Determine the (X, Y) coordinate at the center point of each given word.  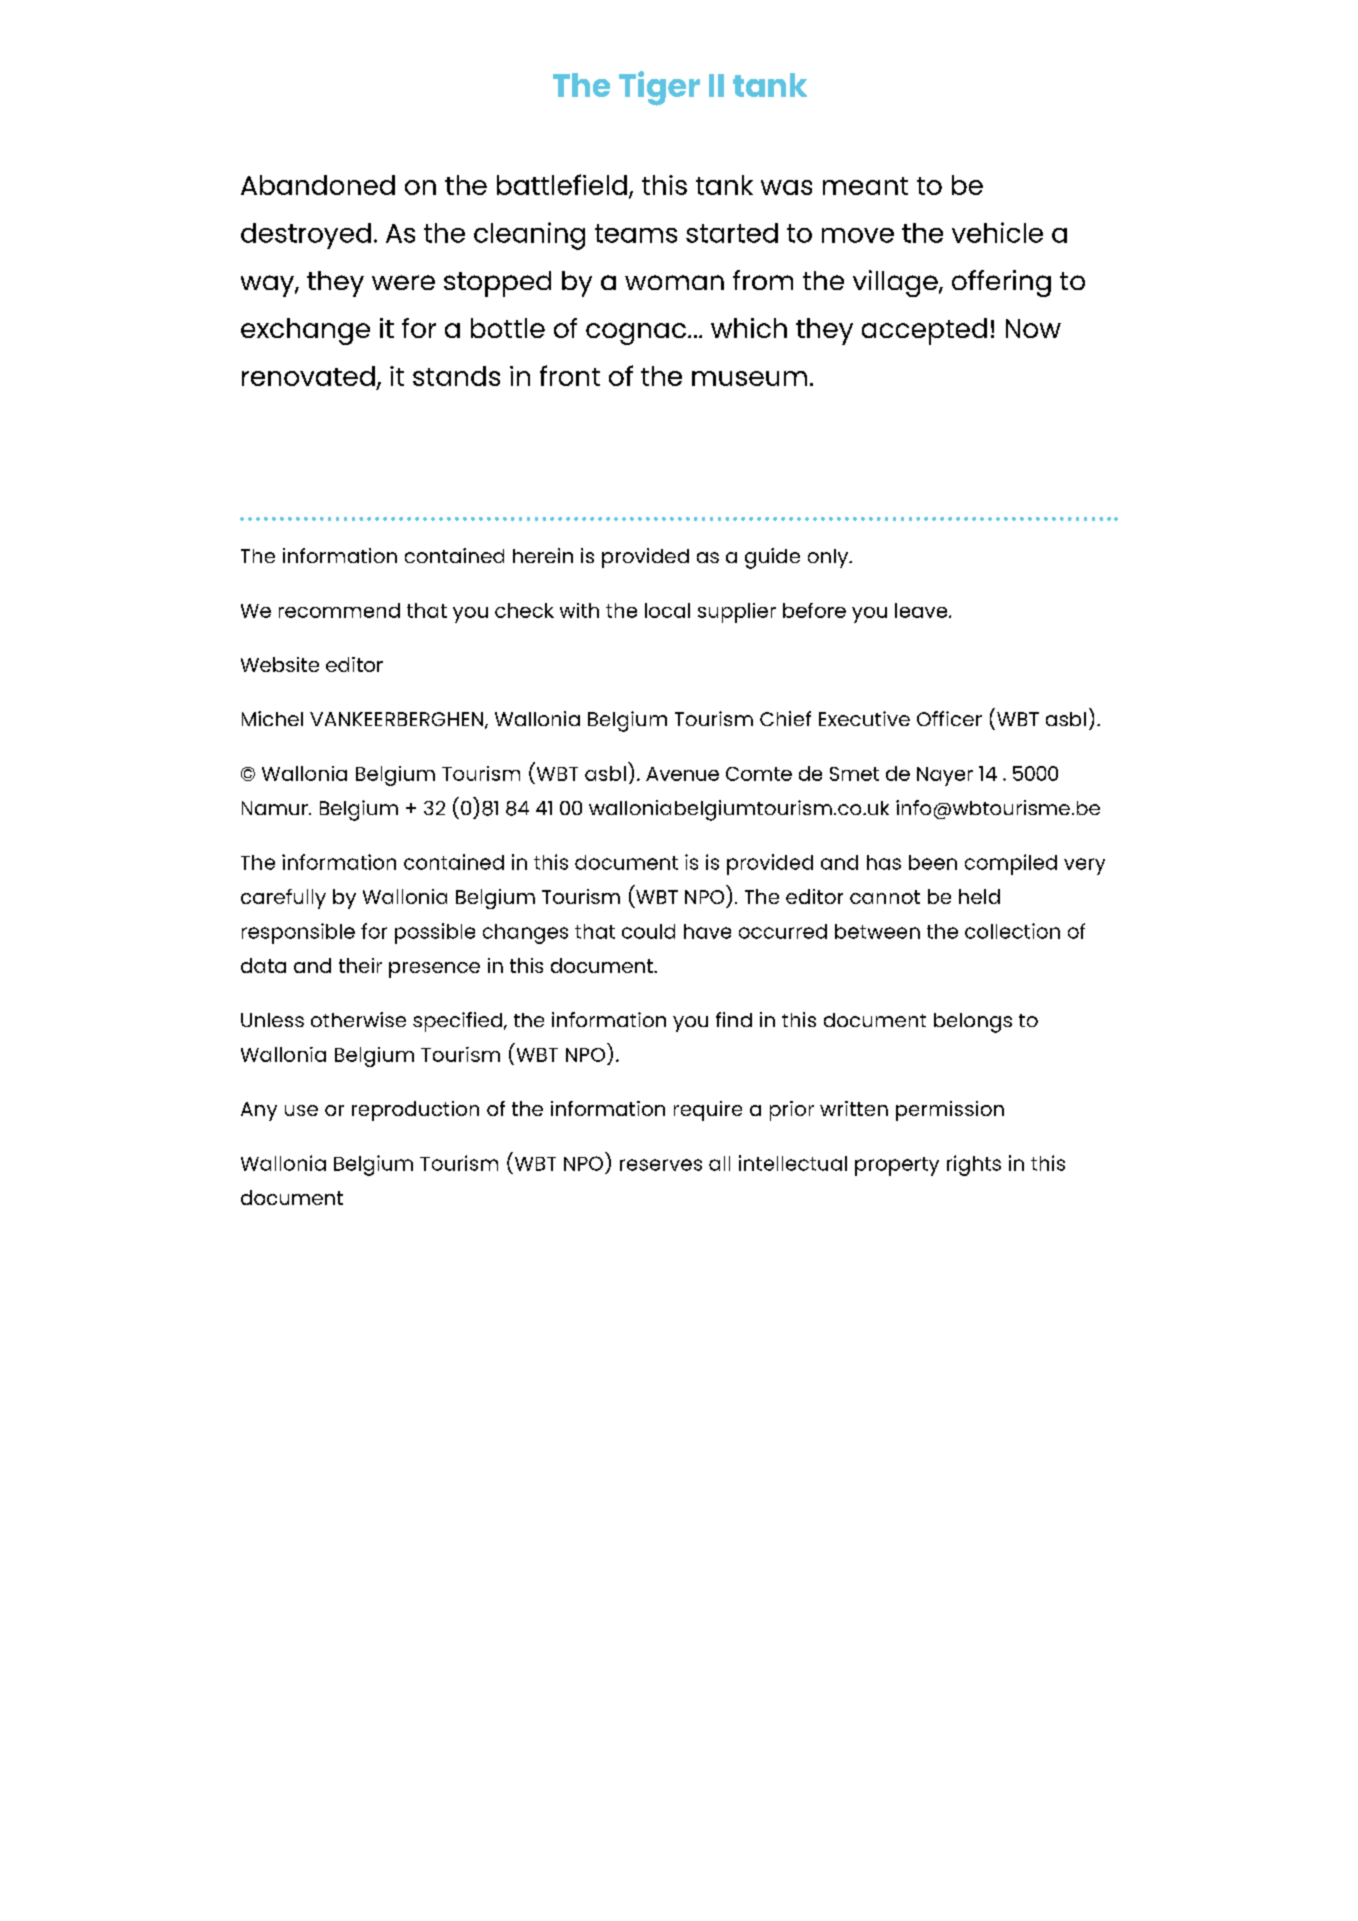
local (667, 610)
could (648, 931)
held (979, 896)
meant (865, 186)
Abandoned (318, 185)
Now (1033, 328)
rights (974, 1165)
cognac (636, 334)
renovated (308, 376)
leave (922, 610)
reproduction (415, 1111)
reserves (661, 1165)
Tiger (659, 88)
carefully (283, 899)
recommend (339, 610)
